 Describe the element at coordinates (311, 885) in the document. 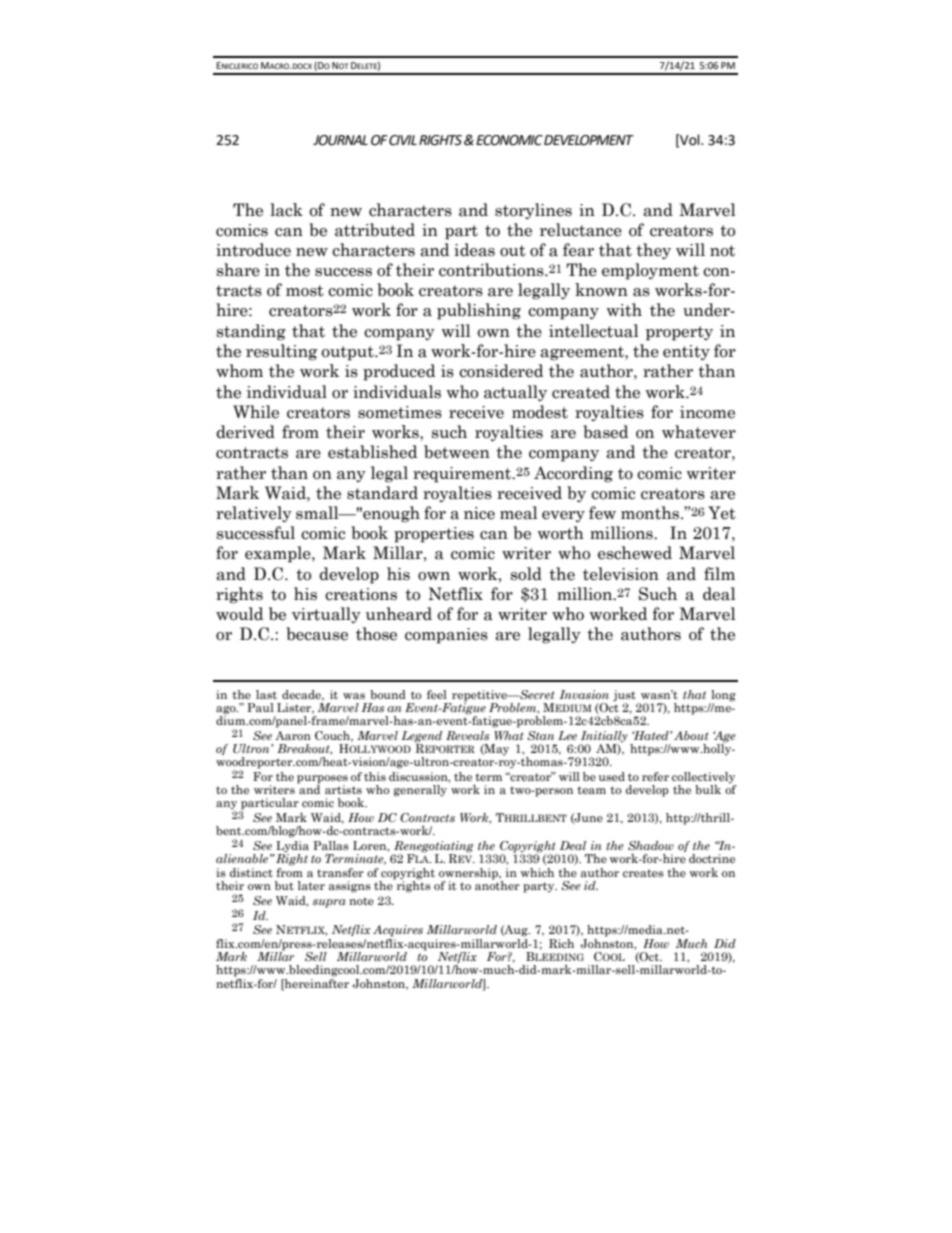

I see `later` at that location.
